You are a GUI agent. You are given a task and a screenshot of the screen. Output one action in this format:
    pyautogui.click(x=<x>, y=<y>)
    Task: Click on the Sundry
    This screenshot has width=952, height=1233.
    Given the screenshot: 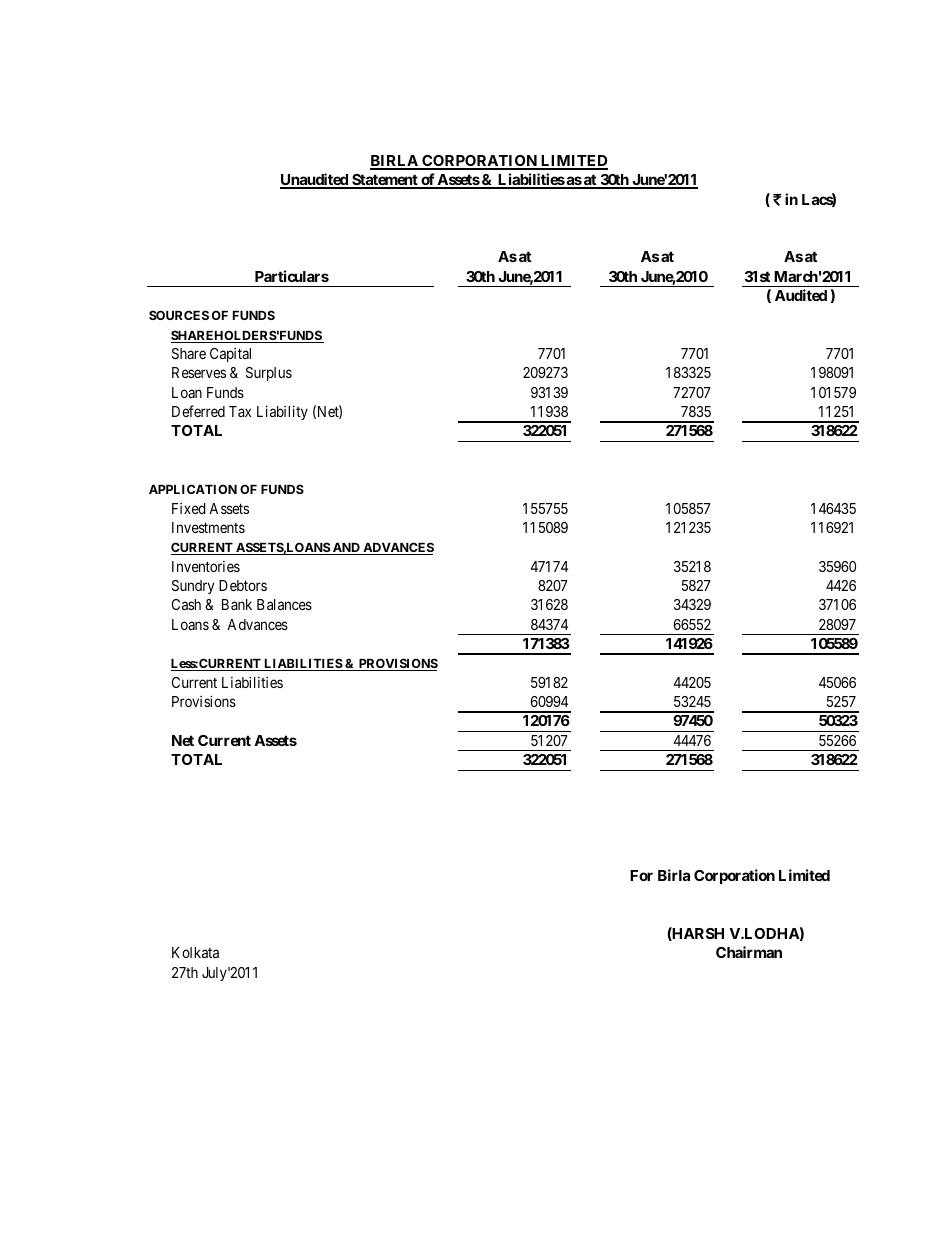 What is the action you would take?
    pyautogui.click(x=193, y=587)
